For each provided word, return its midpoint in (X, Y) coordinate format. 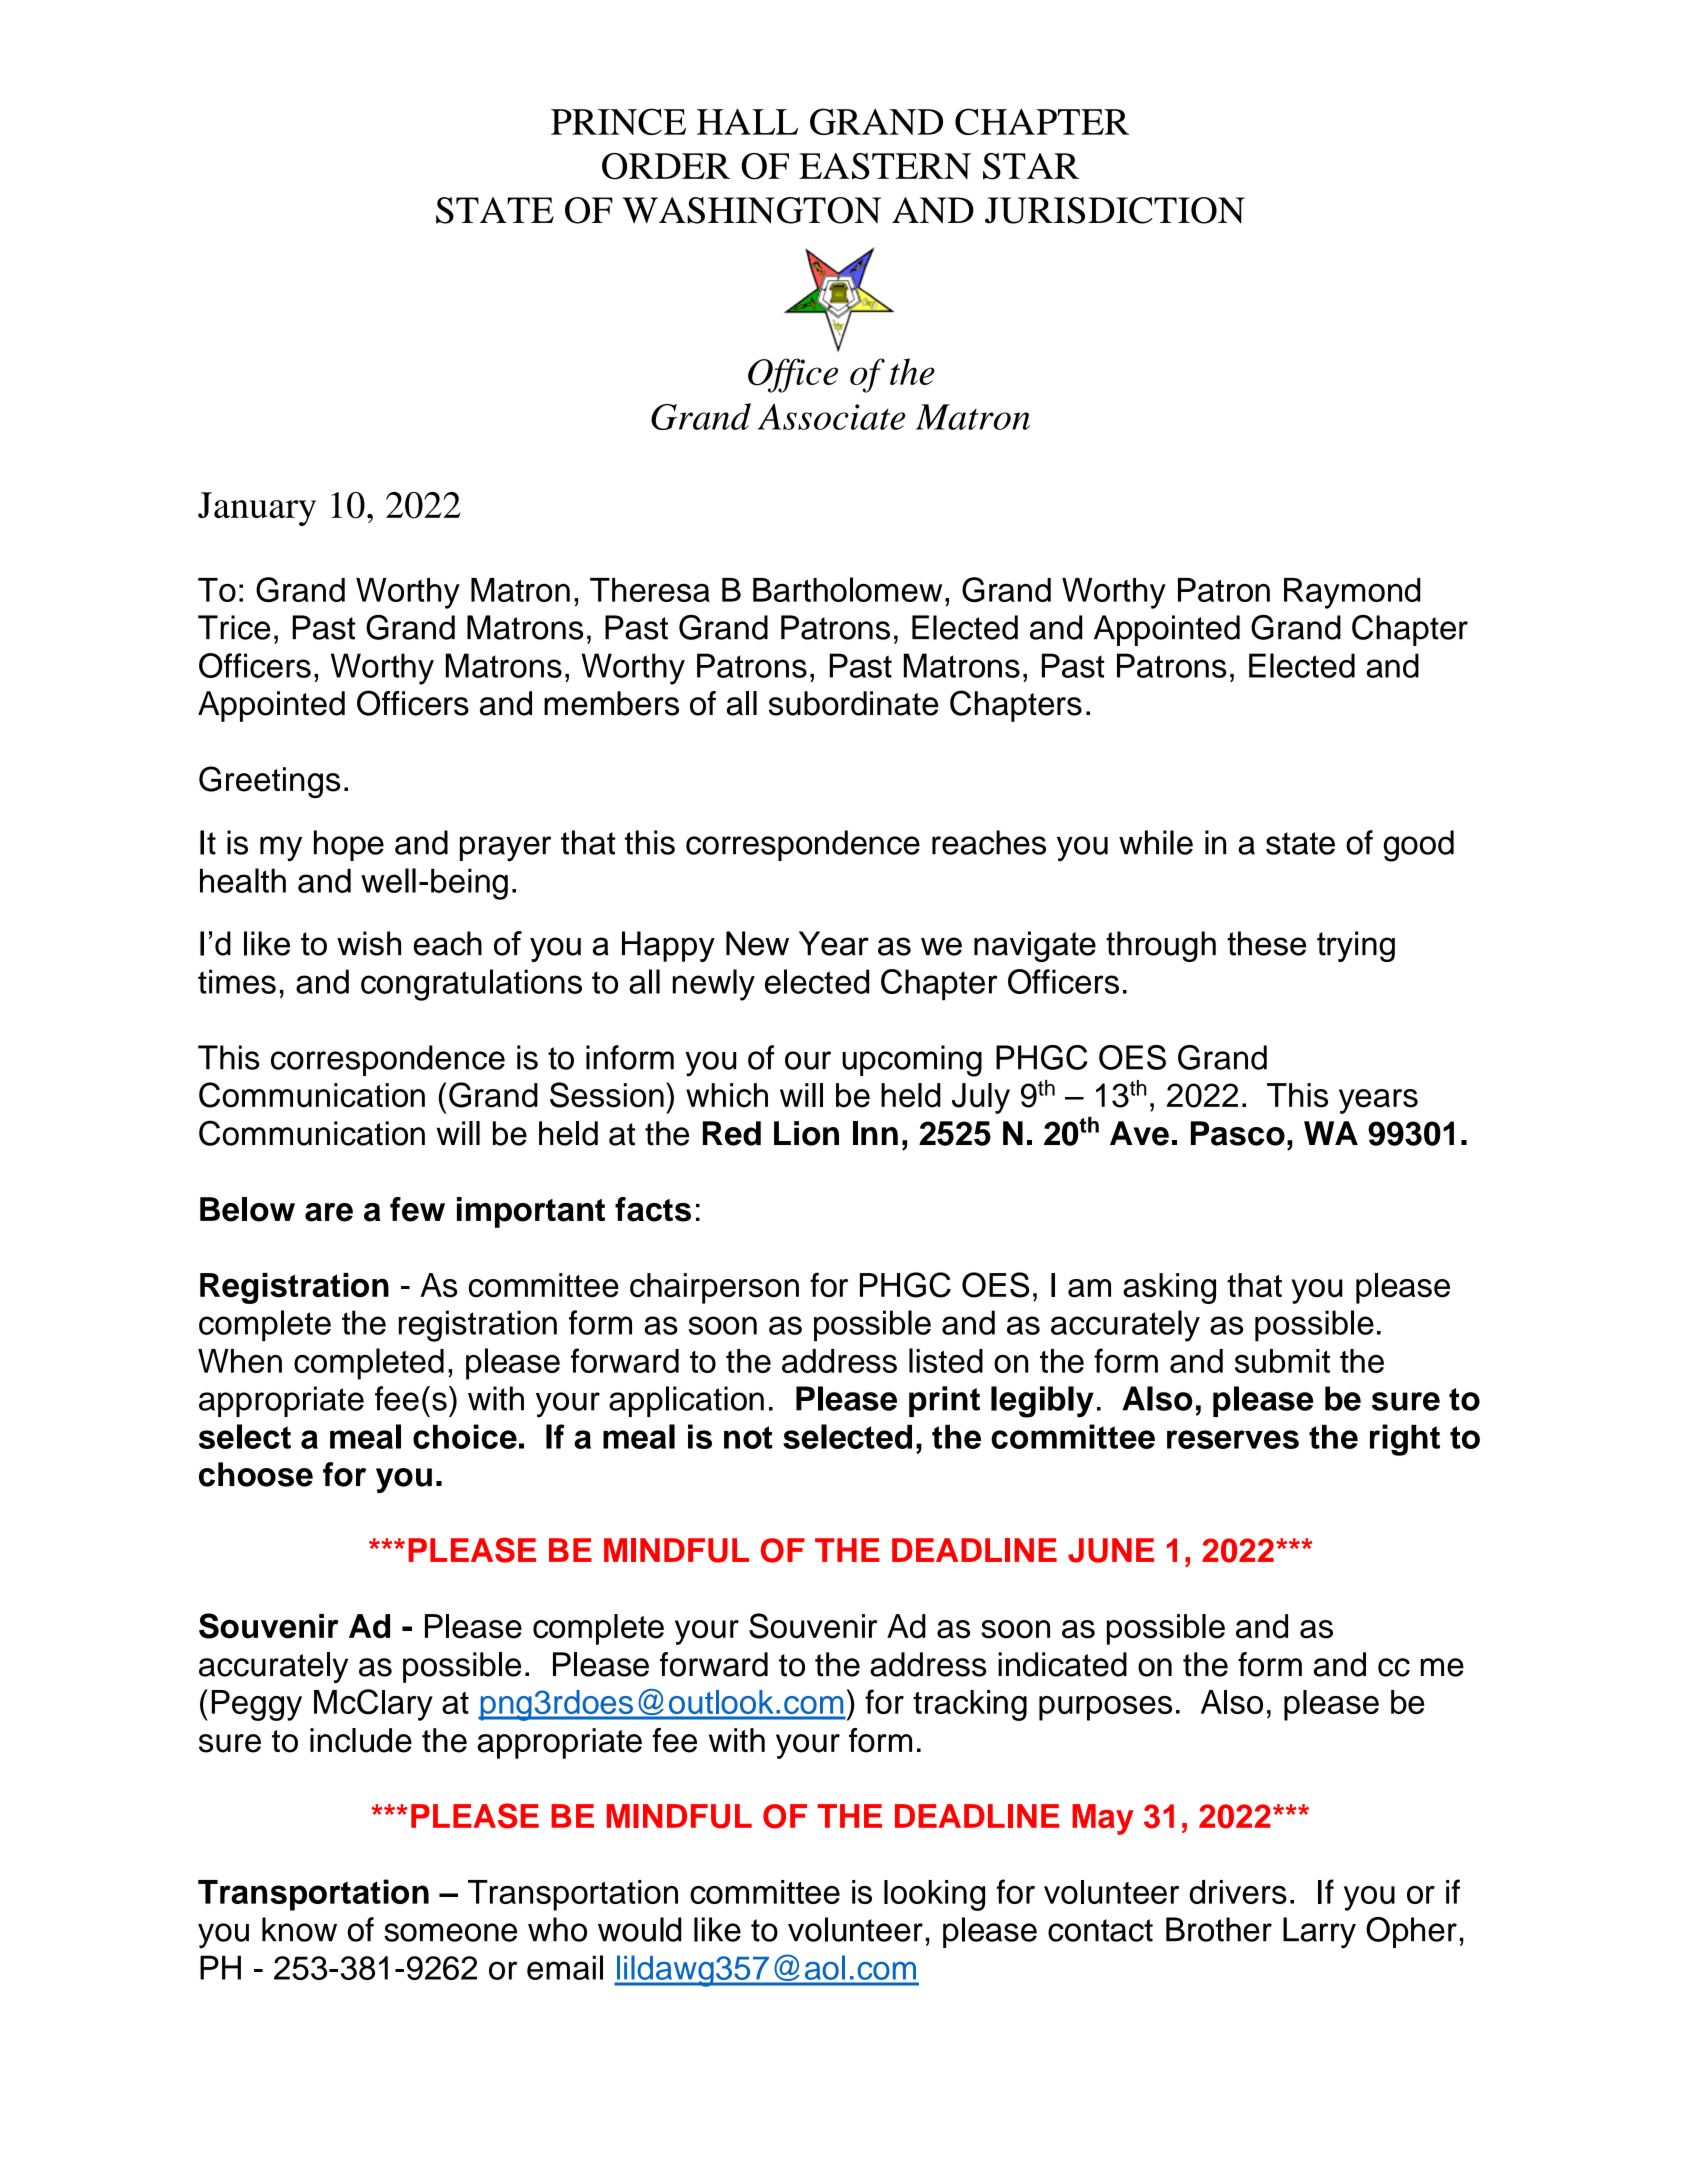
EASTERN (885, 166)
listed (946, 1360)
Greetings (269, 782)
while (1156, 842)
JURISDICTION (1115, 210)
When (240, 1361)
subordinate (854, 703)
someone (450, 1932)
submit (1282, 1361)
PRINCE (618, 121)
